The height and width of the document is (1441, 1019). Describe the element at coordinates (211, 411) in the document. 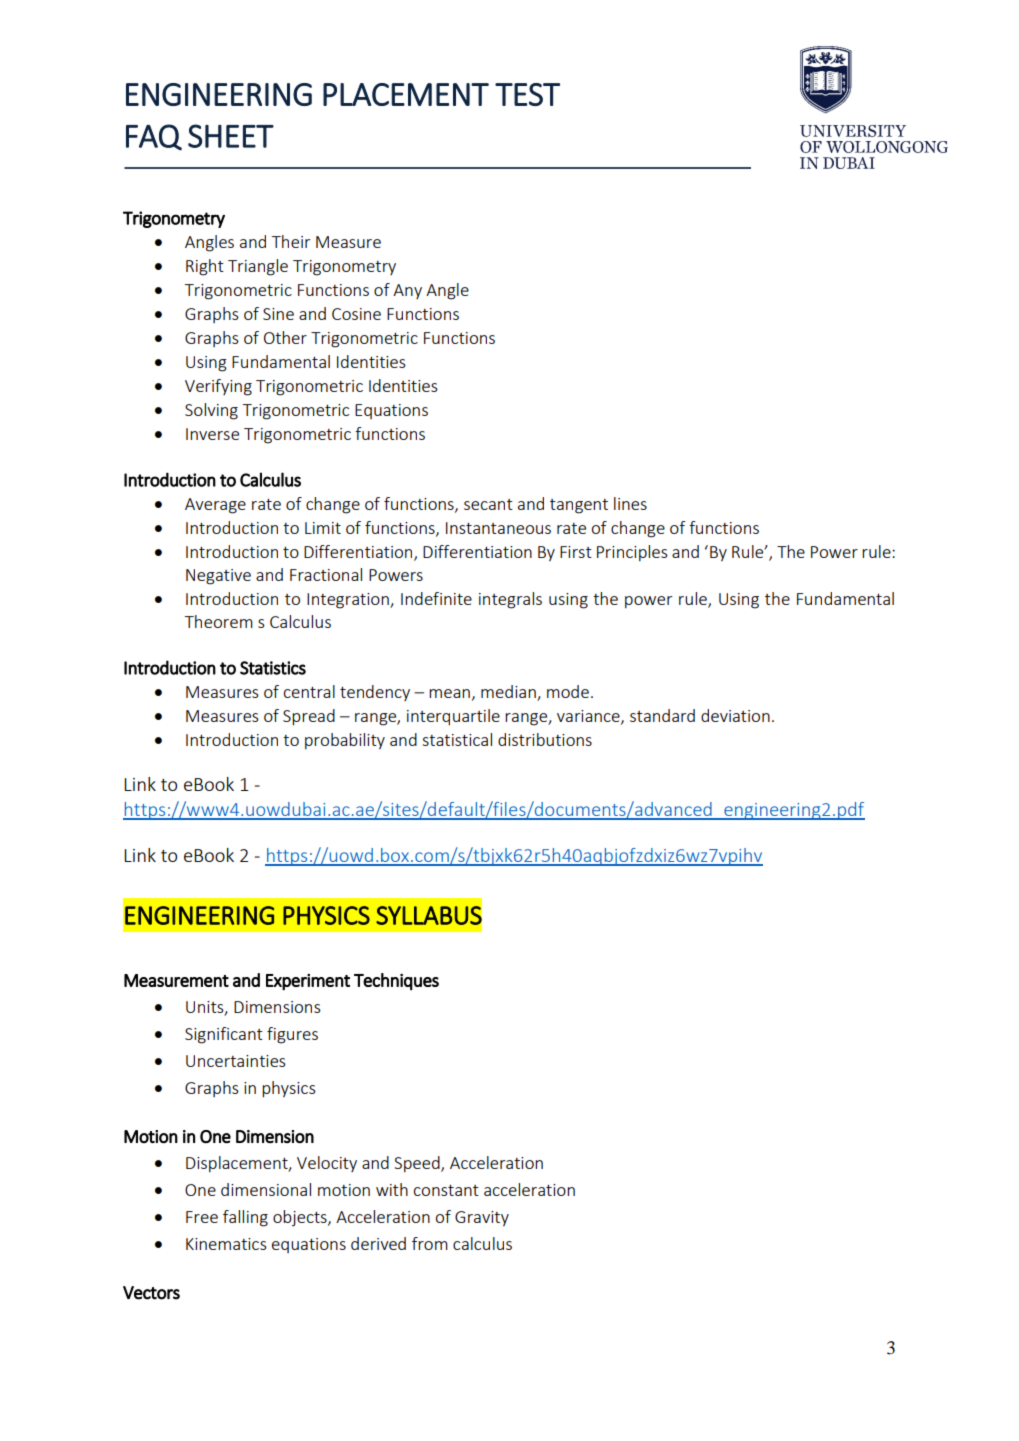

I see `Solving` at that location.
